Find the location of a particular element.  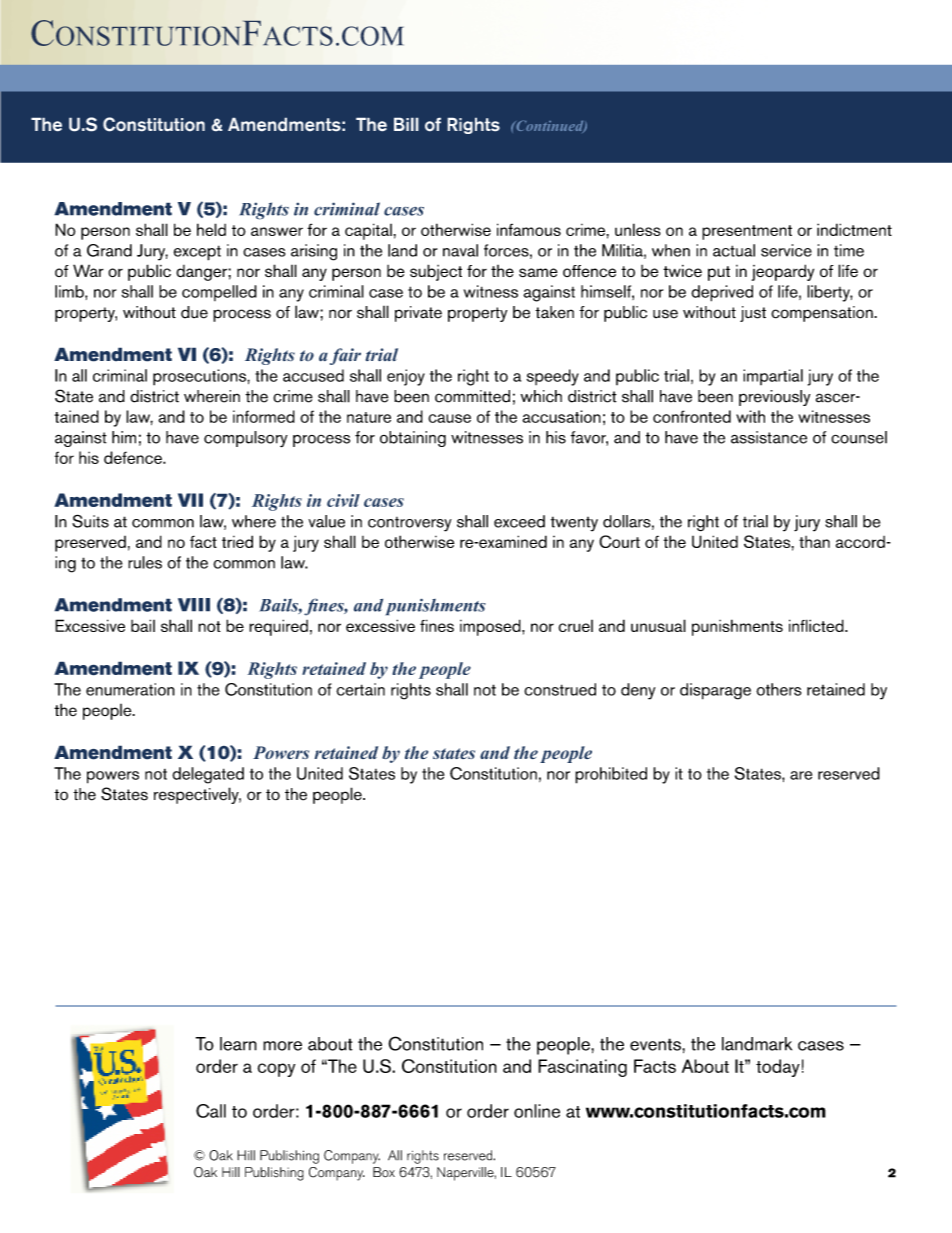

presentment is located at coordinates (747, 232).
